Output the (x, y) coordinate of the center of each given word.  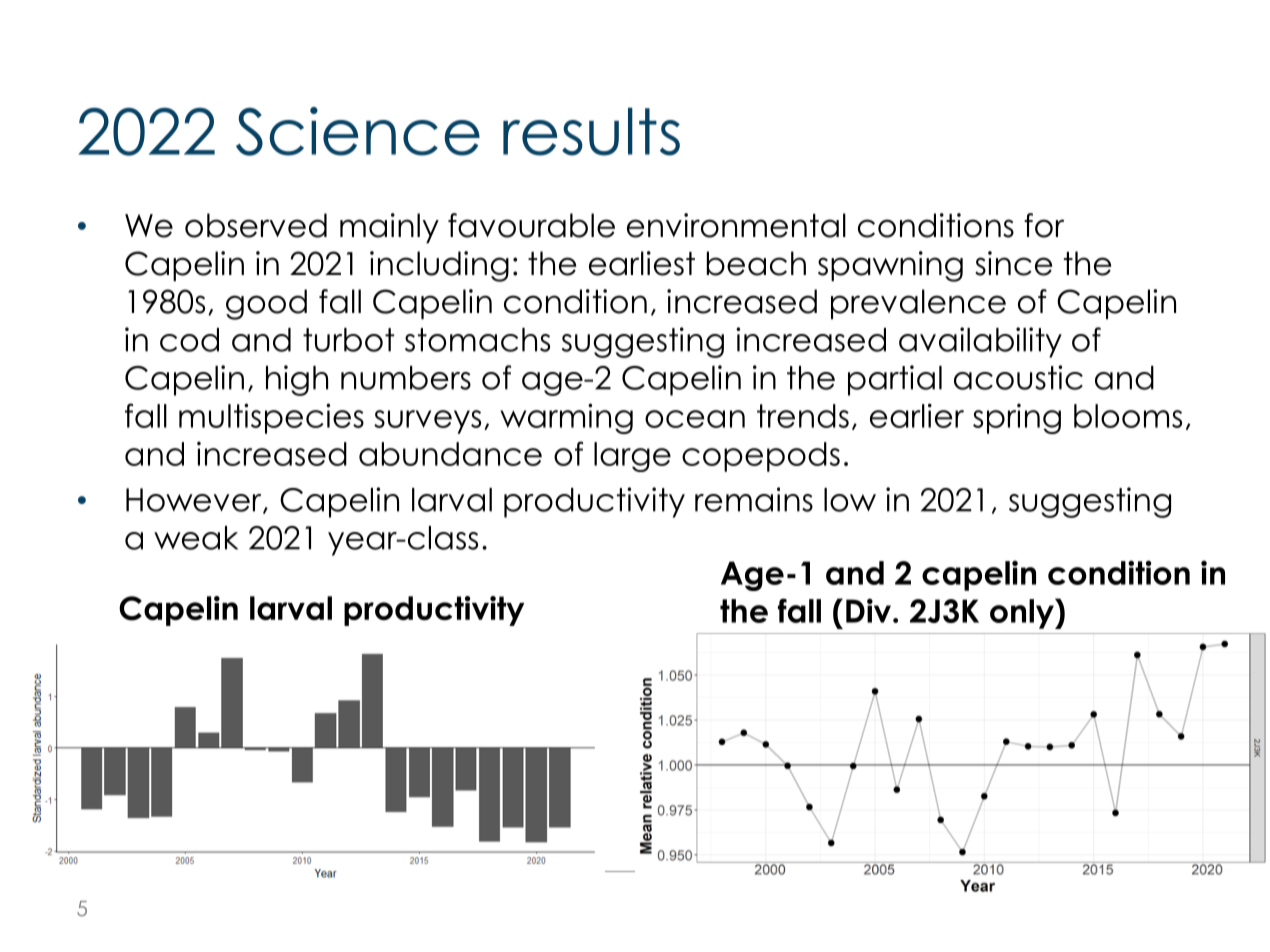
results (591, 132)
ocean (695, 419)
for (1044, 225)
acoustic (1018, 377)
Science (358, 131)
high (297, 380)
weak (196, 538)
